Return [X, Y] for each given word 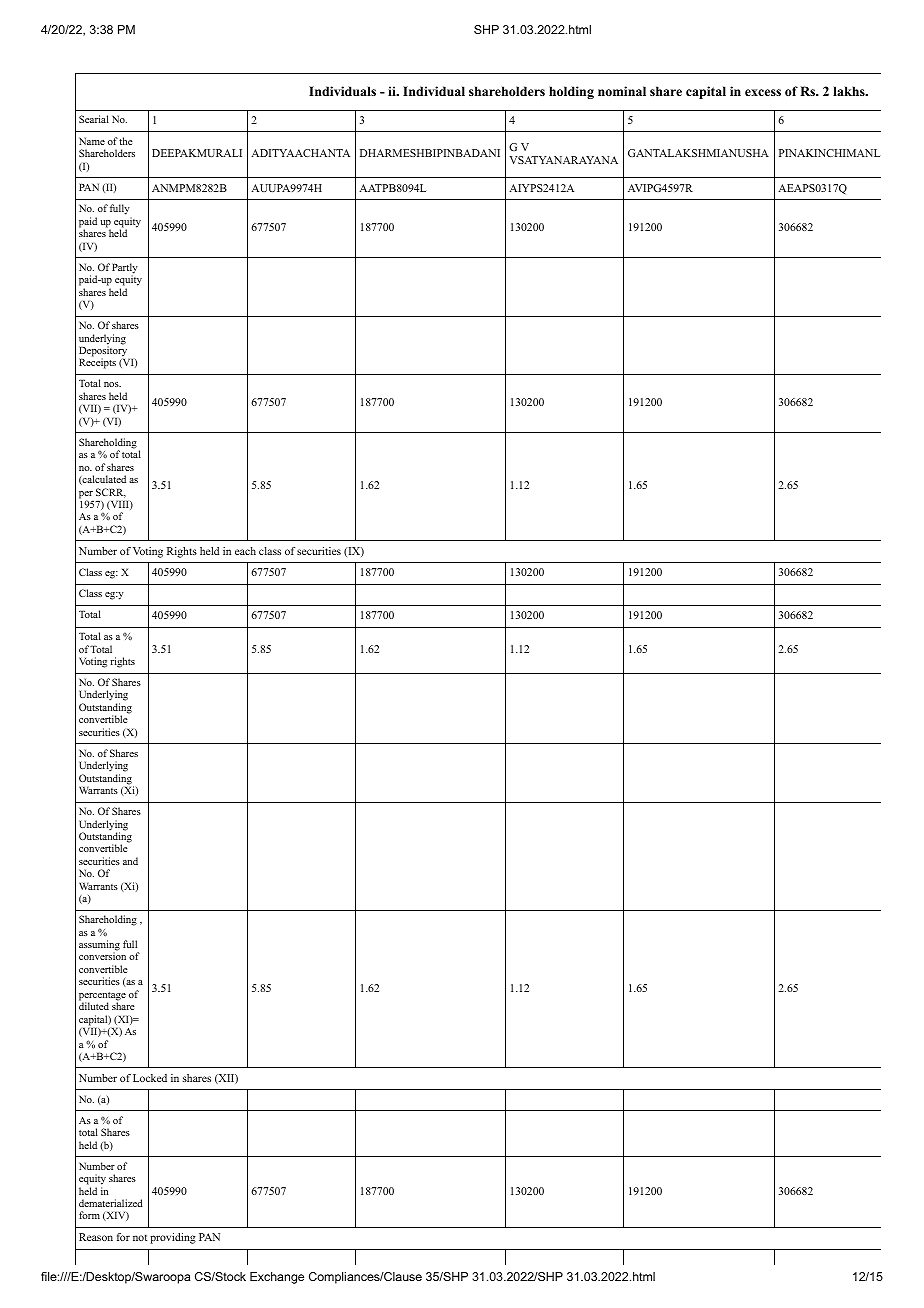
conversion [102, 956]
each [245, 551]
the [125, 141]
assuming [99, 946]
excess [763, 92]
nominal [622, 91]
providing [173, 1238]
